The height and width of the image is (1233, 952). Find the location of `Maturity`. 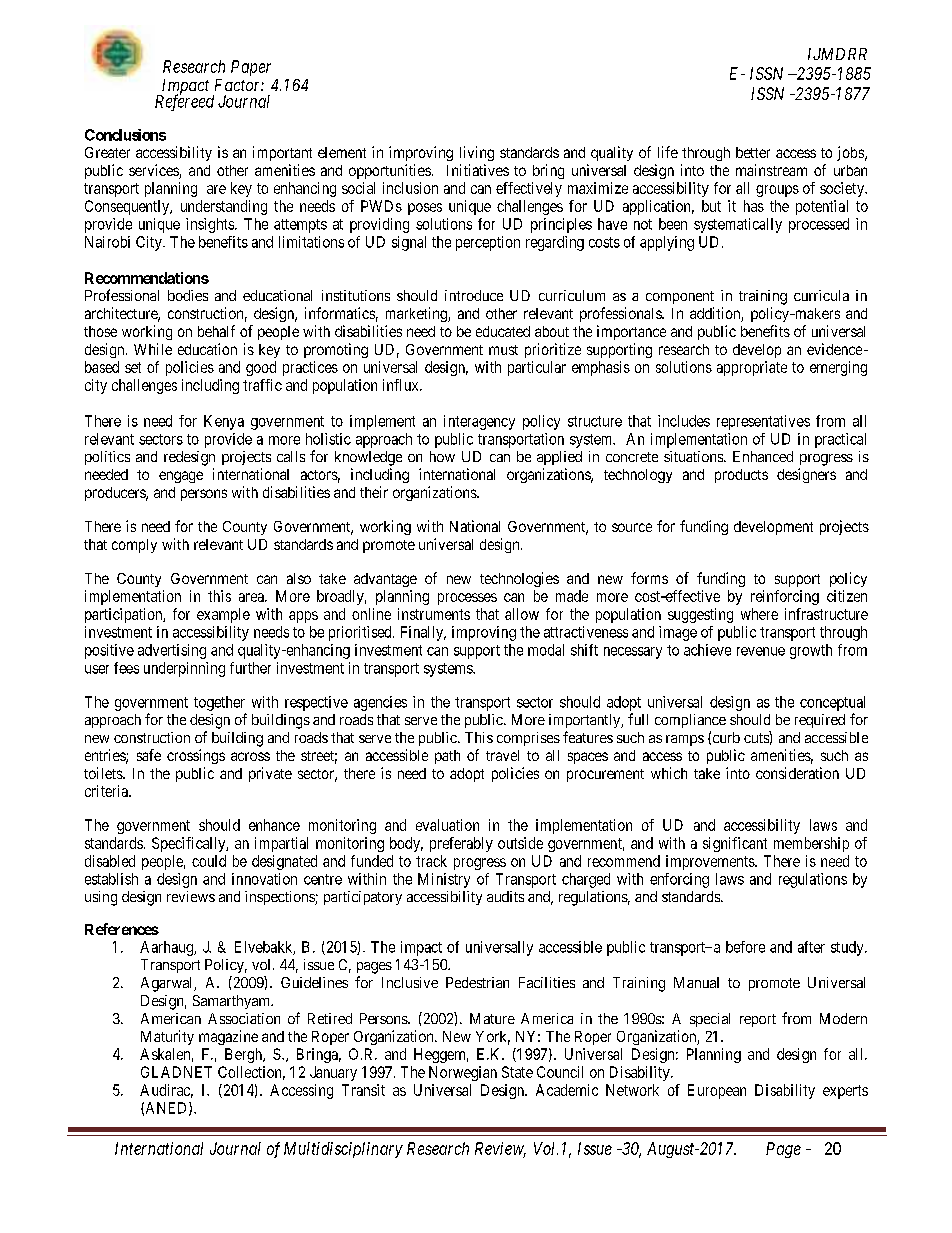

Maturity is located at coordinates (167, 1037).
